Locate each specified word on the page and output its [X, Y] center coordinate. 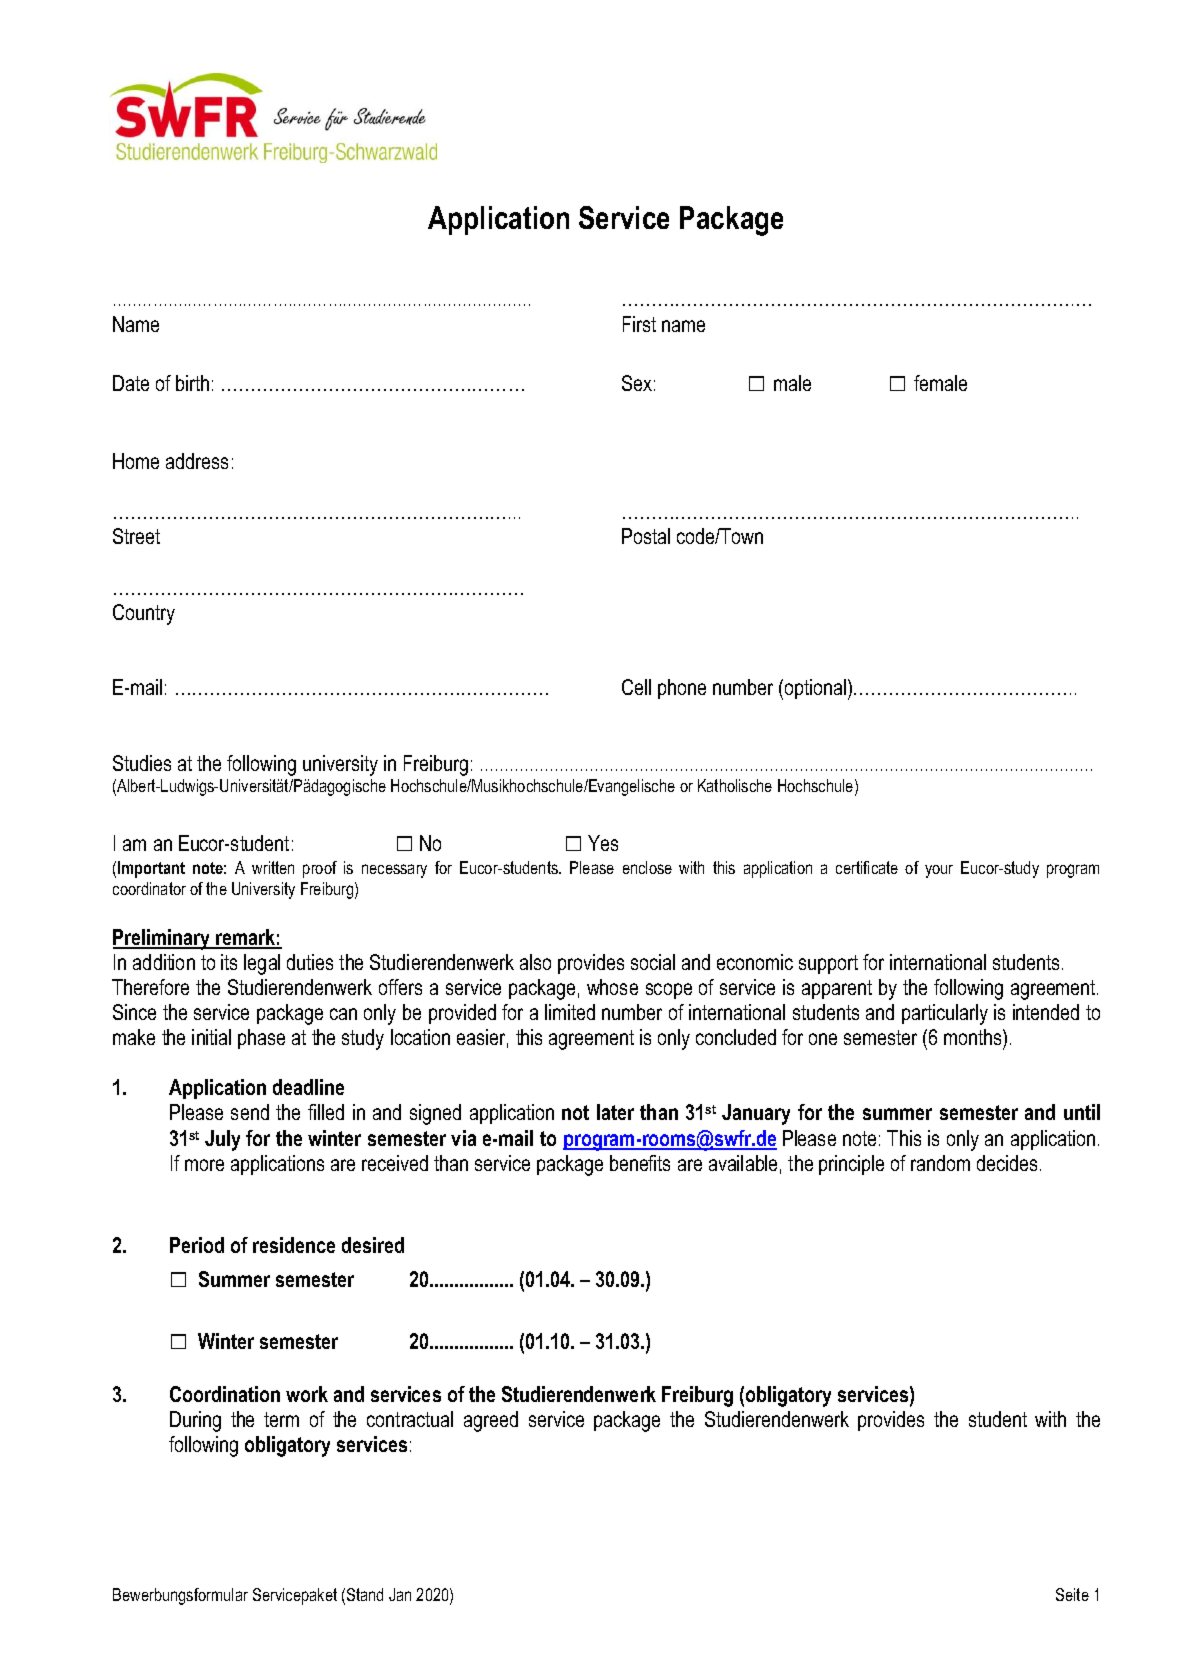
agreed [491, 1421]
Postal [646, 536]
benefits [640, 1163]
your [939, 871]
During [195, 1421]
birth [192, 383]
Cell [636, 687]
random [940, 1163]
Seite [1072, 1594]
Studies [142, 763]
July [222, 1140]
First [639, 324]
